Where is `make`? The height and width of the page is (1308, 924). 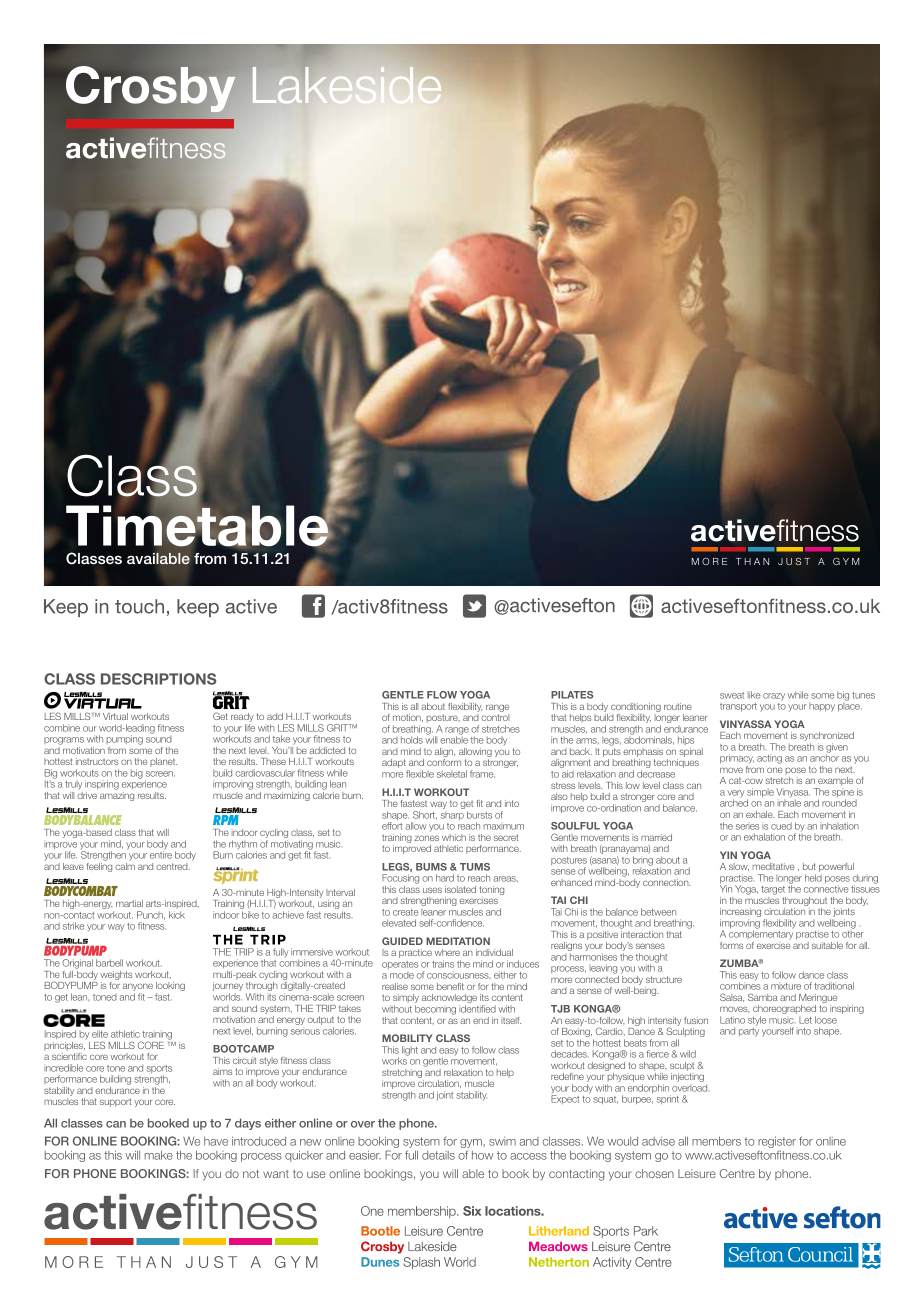
make is located at coordinates (159, 1155).
